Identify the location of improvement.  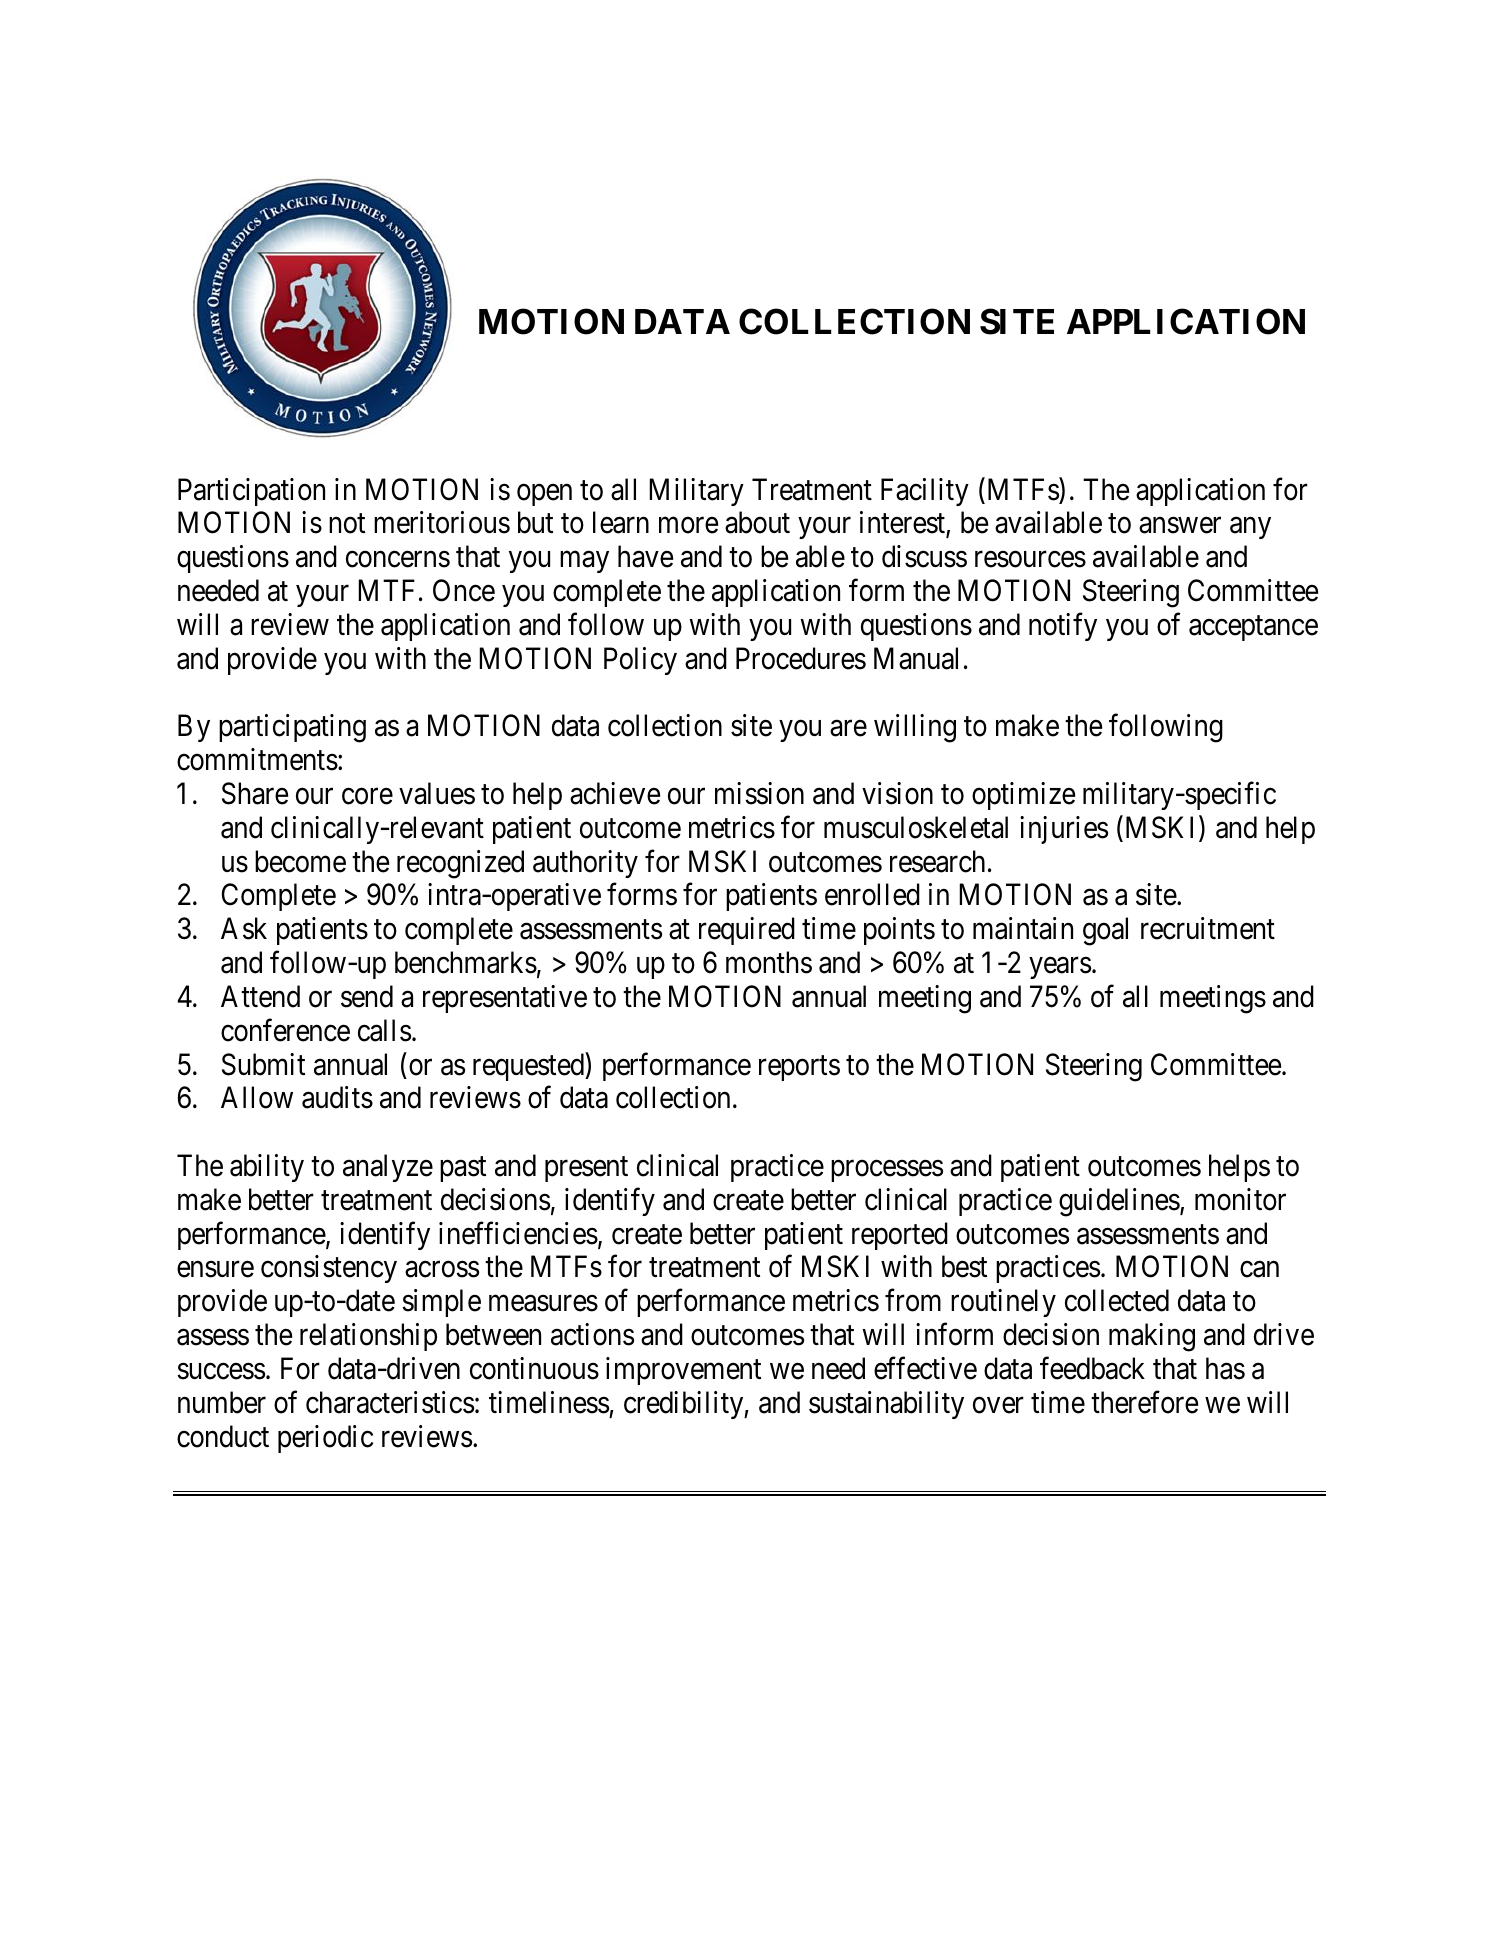
(683, 1371).
